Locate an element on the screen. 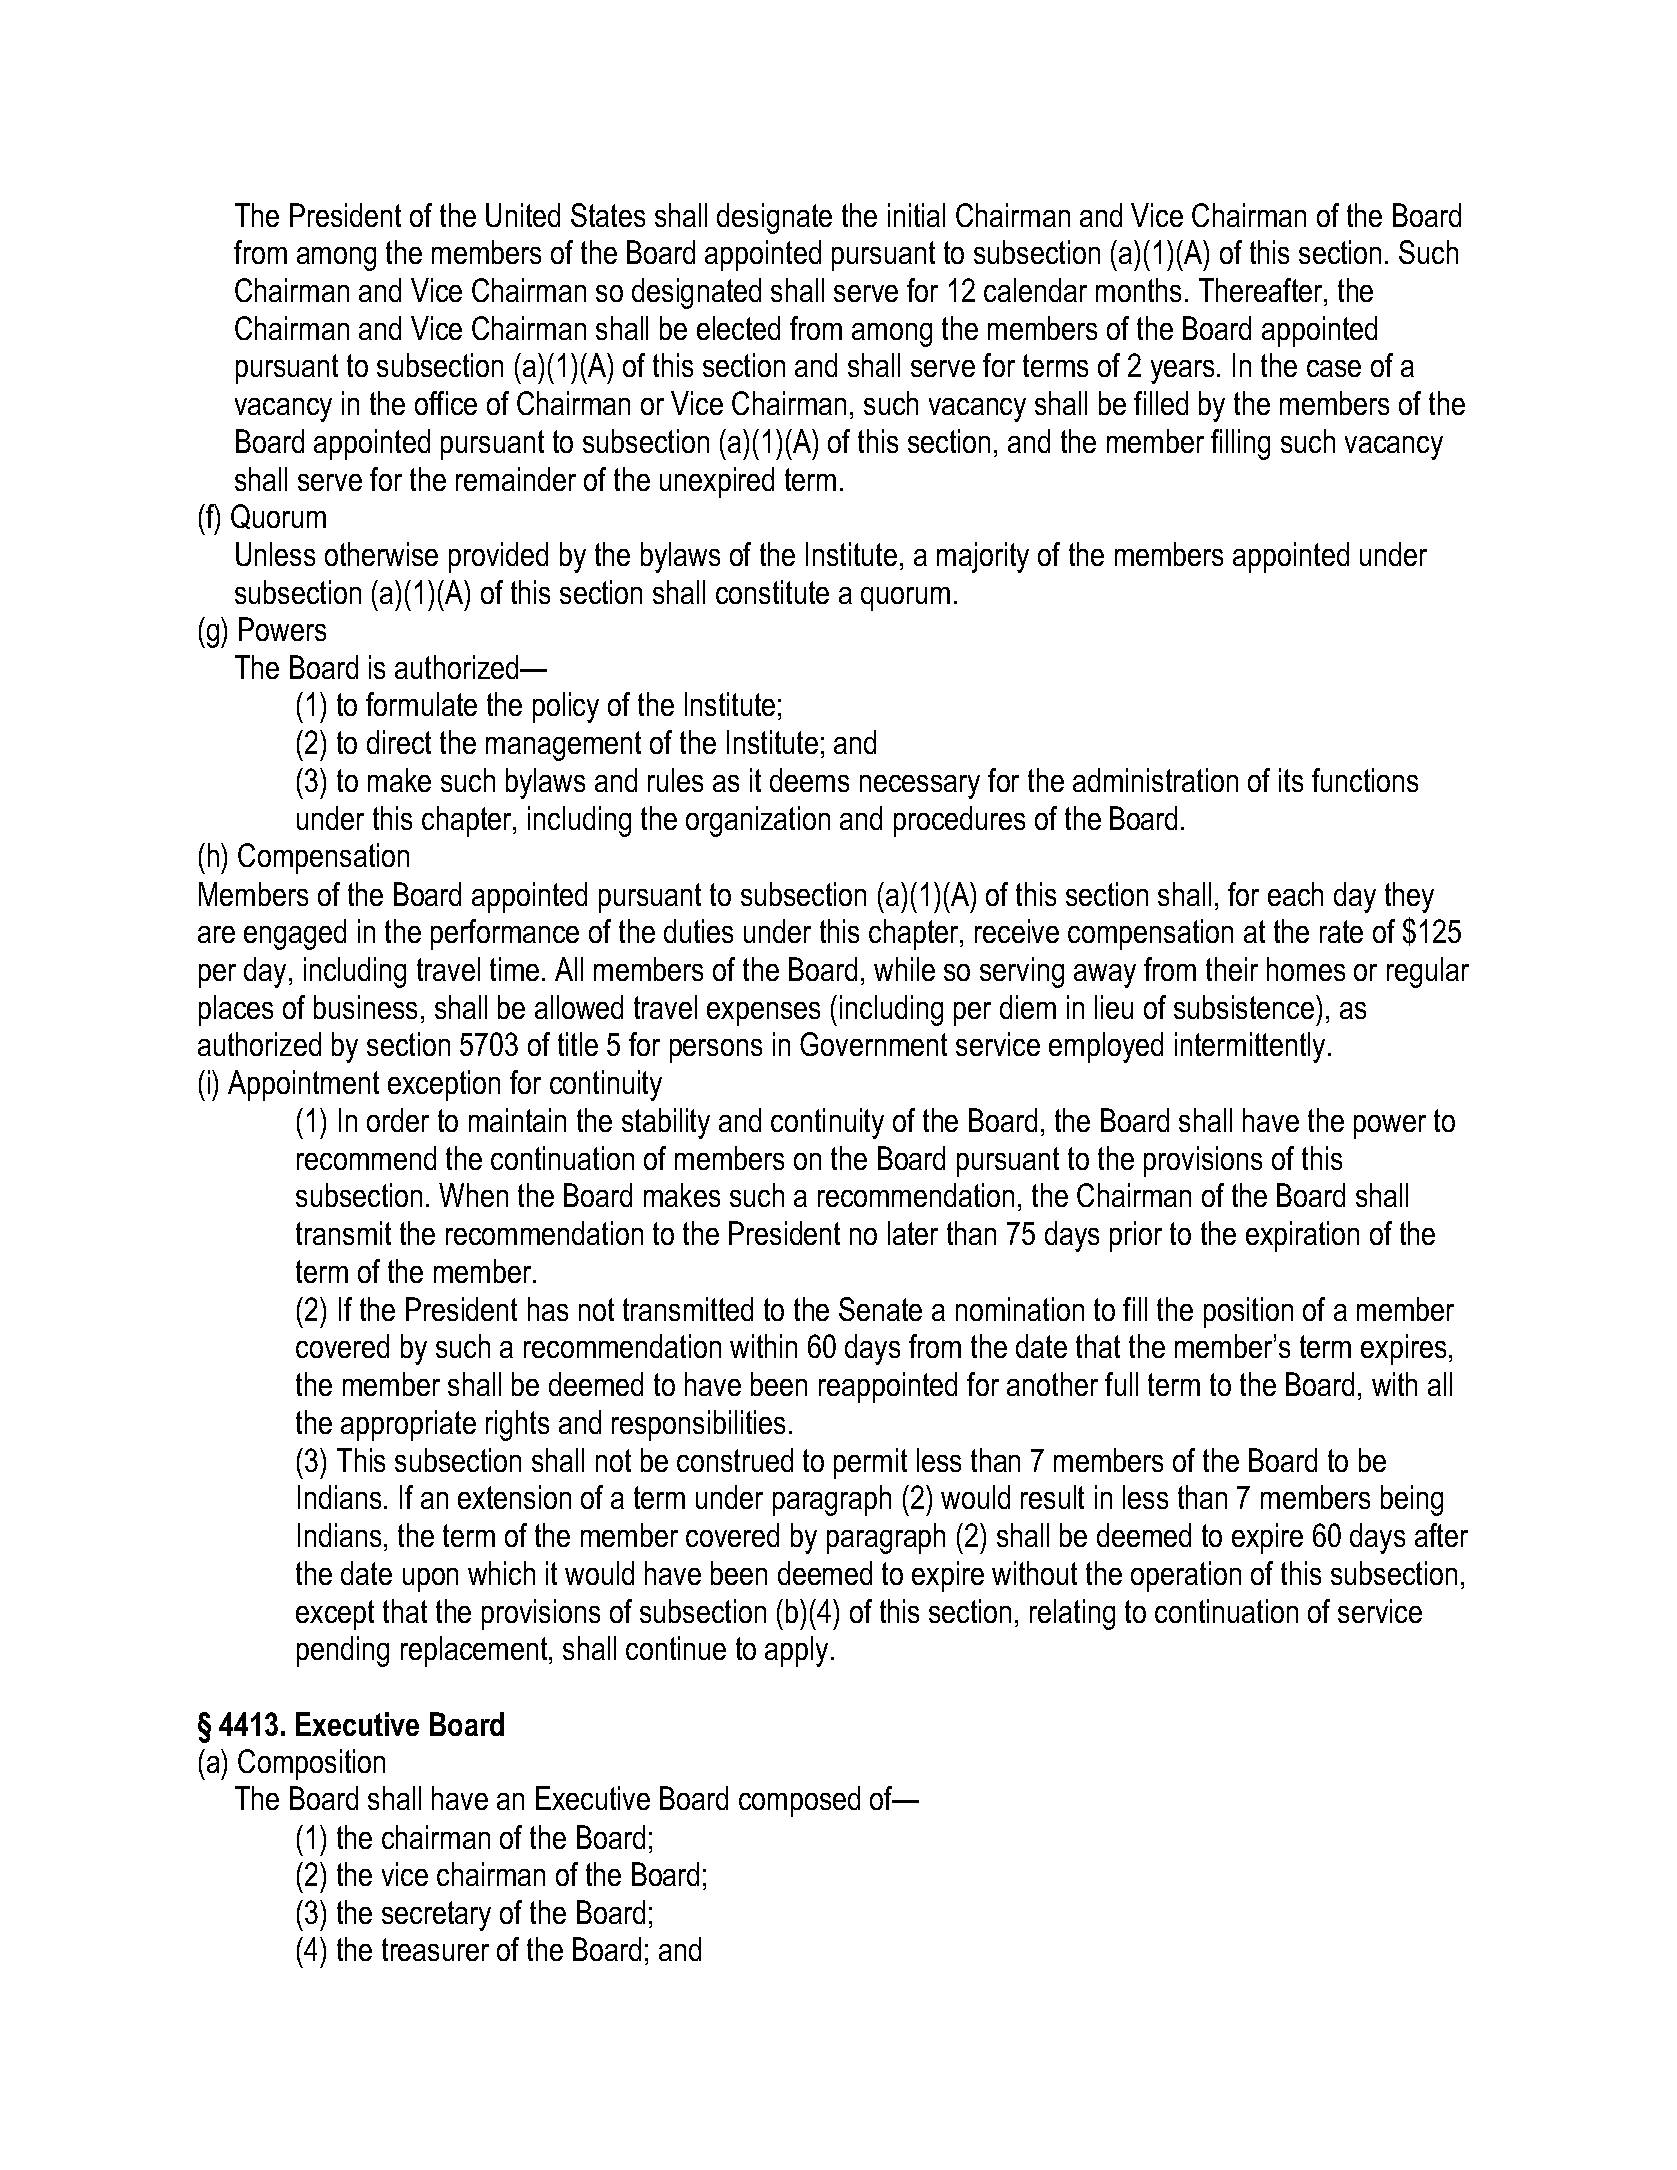  subsistence is located at coordinates (1245, 1007).
